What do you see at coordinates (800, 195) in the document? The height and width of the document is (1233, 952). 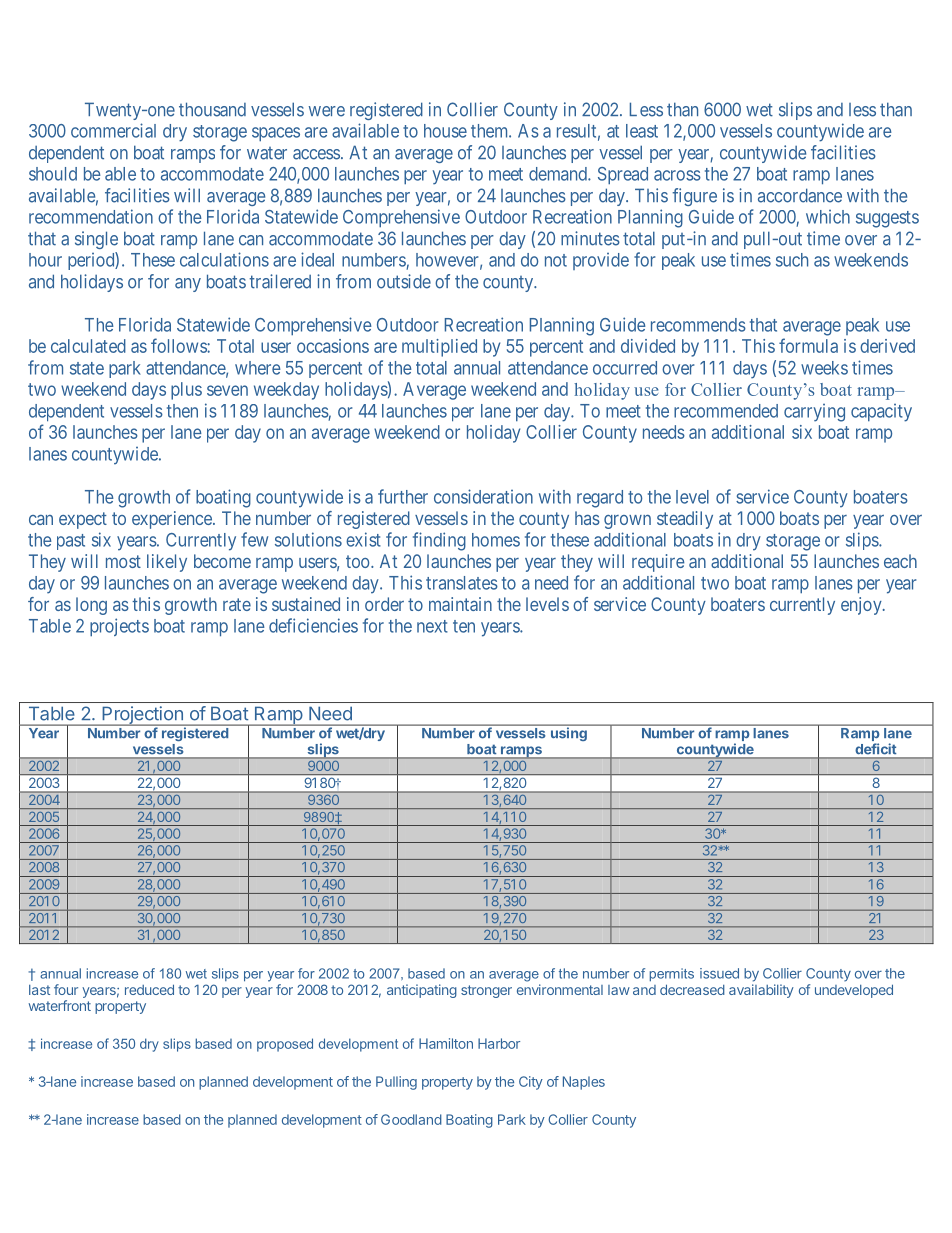 I see `accordance` at bounding box center [800, 195].
